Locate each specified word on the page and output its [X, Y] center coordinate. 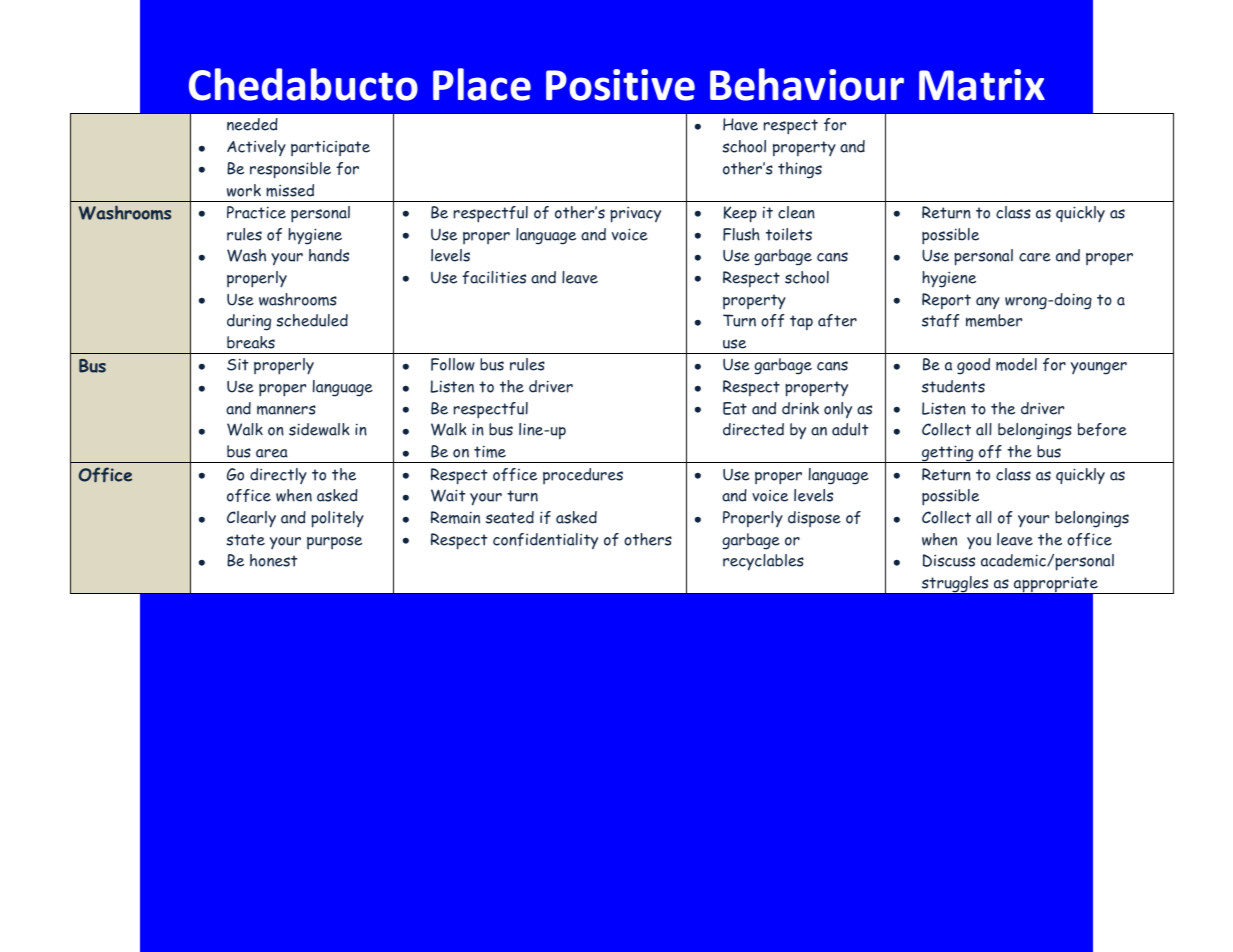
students [953, 386]
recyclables [763, 562]
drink [800, 408]
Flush [741, 234]
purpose [334, 542]
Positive [620, 85]
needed [252, 124]
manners [286, 410]
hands [329, 255]
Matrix [982, 85]
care [1035, 257]
